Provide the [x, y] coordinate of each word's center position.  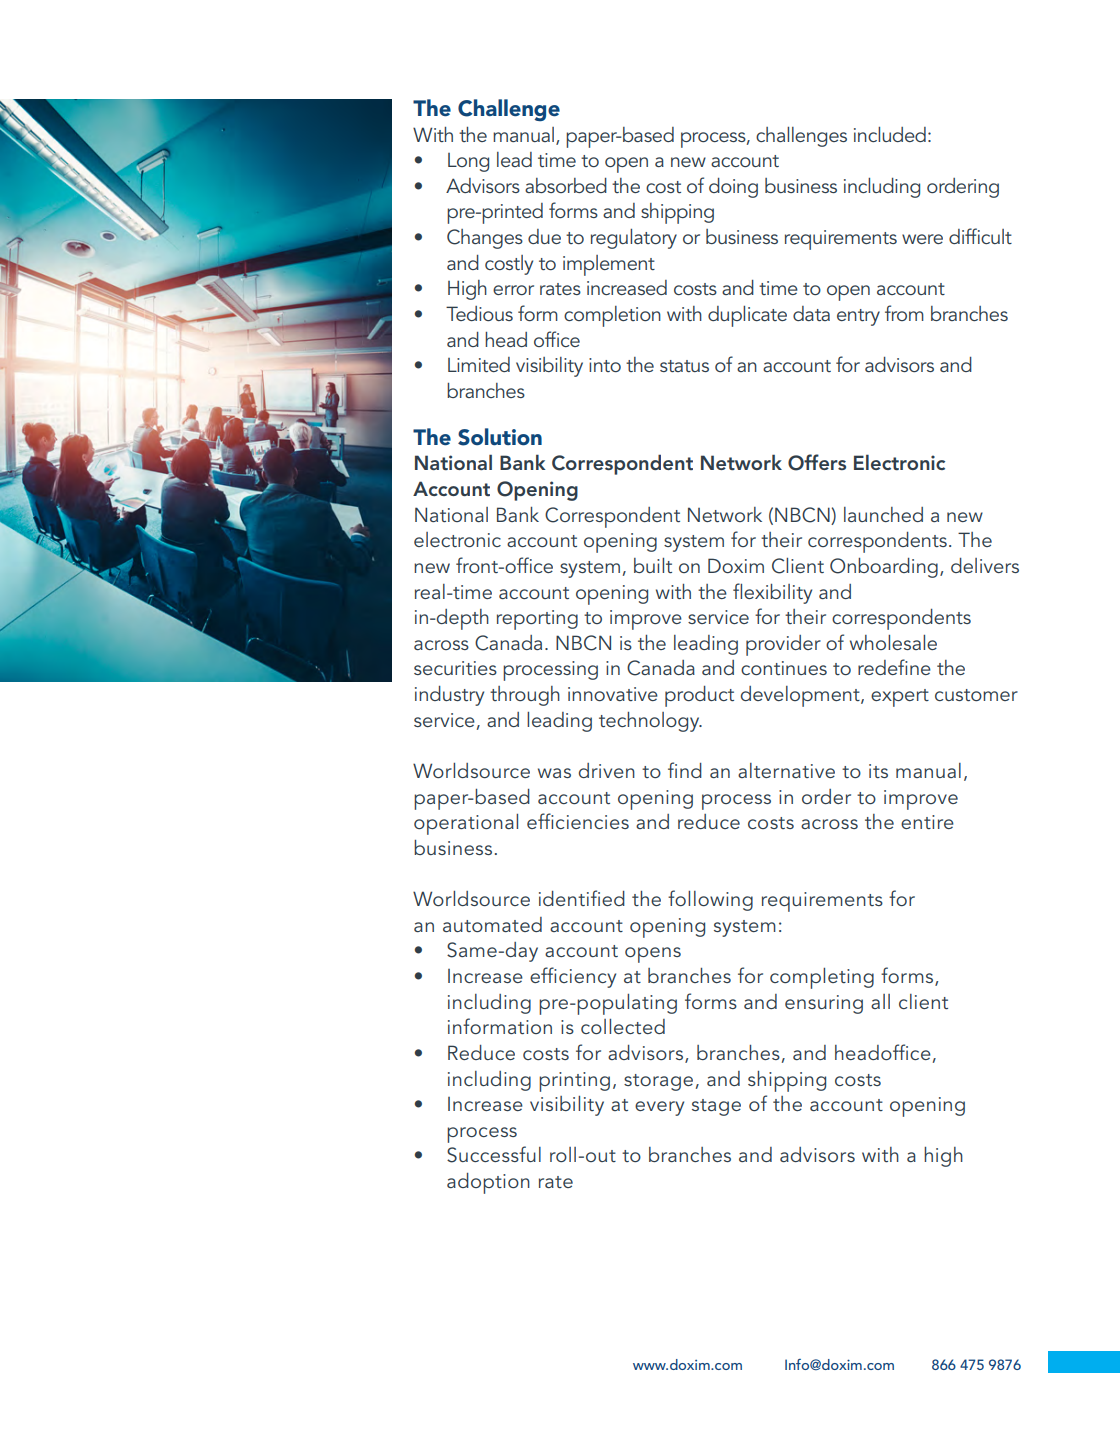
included [890, 134]
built [653, 565]
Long [468, 162]
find [685, 770]
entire [927, 822]
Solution [500, 437]
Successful [494, 1154]
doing [733, 188]
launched [883, 514]
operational [466, 824]
